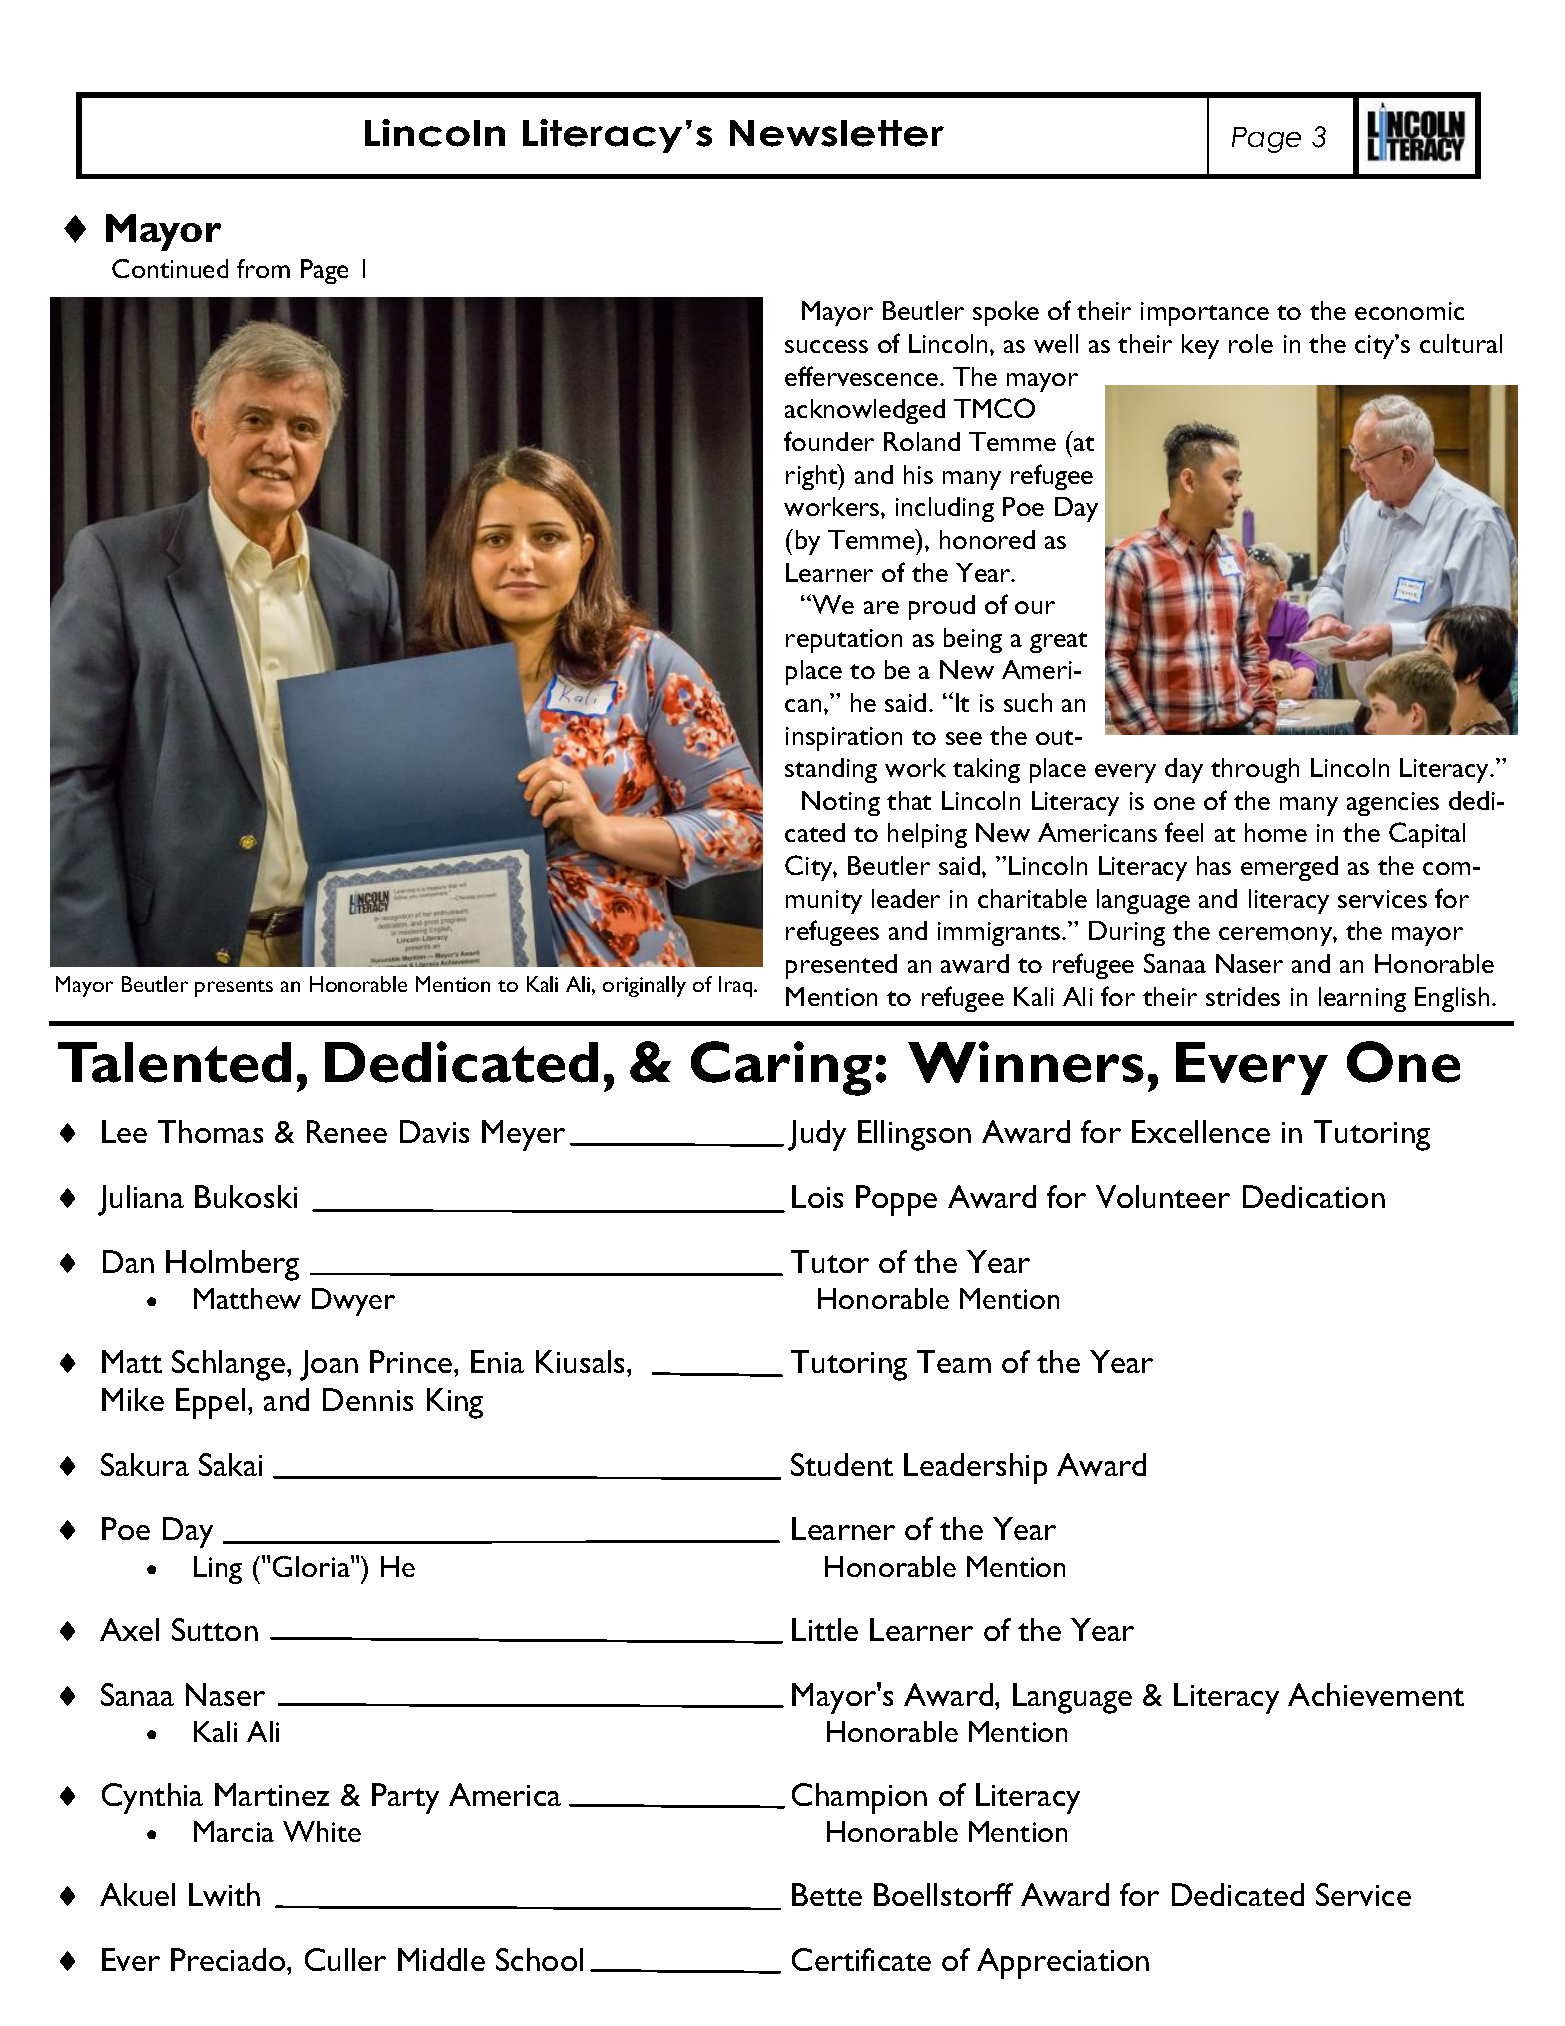 This page has height=2026, width=1565. I want to click on Bette, so click(827, 1894).
